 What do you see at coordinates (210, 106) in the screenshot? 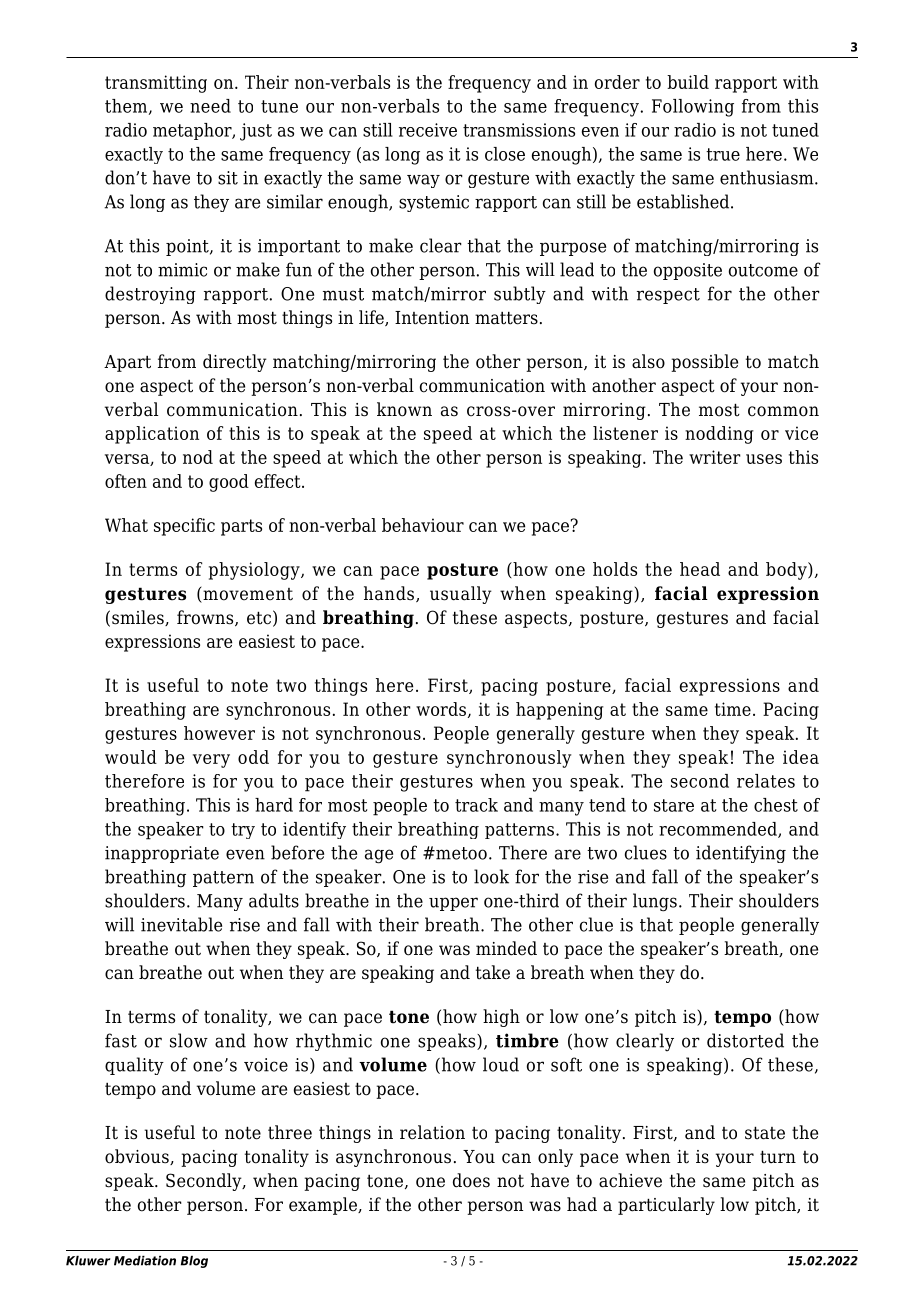
I see `need` at bounding box center [210, 106].
